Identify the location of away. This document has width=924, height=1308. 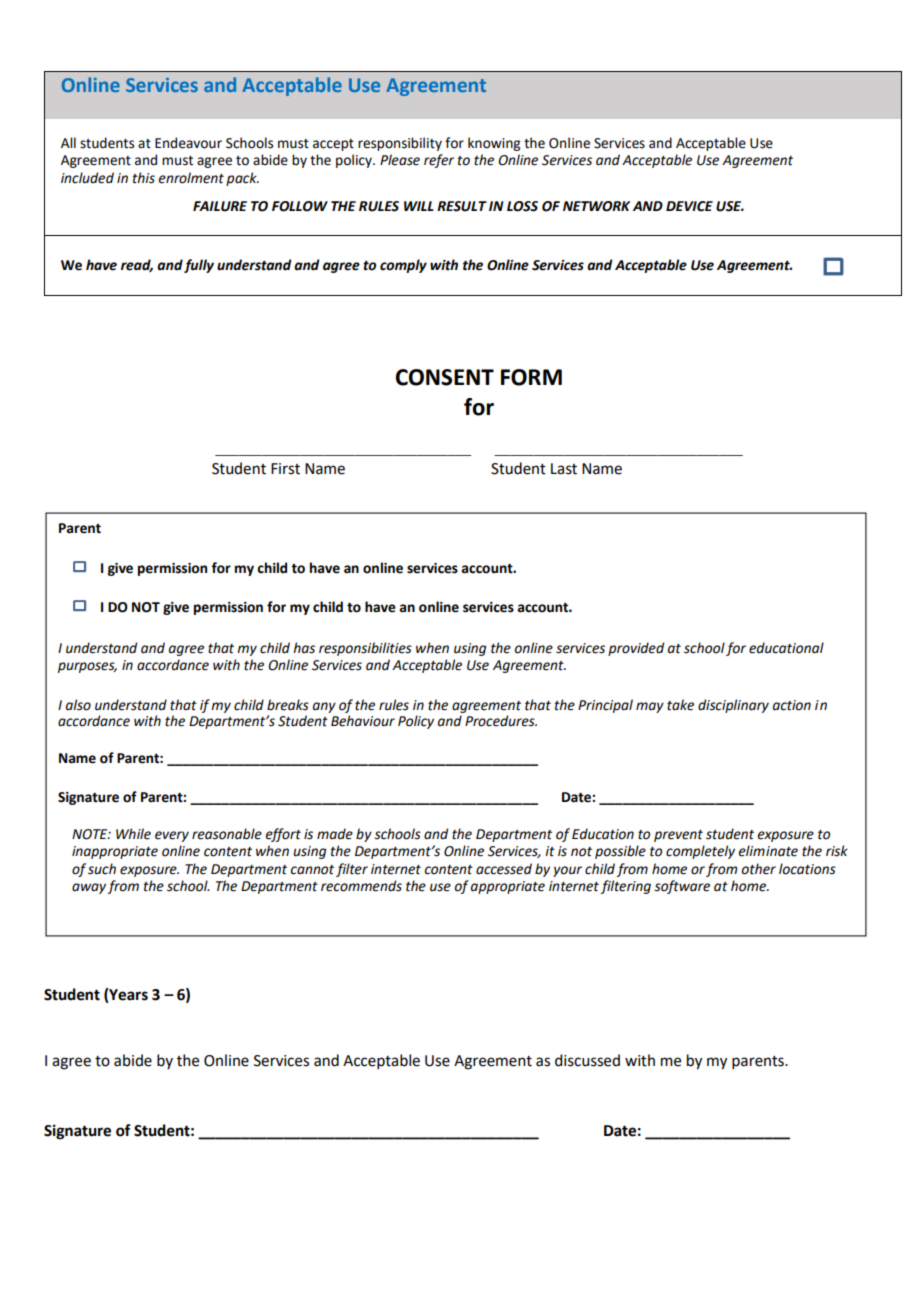
(89, 888).
